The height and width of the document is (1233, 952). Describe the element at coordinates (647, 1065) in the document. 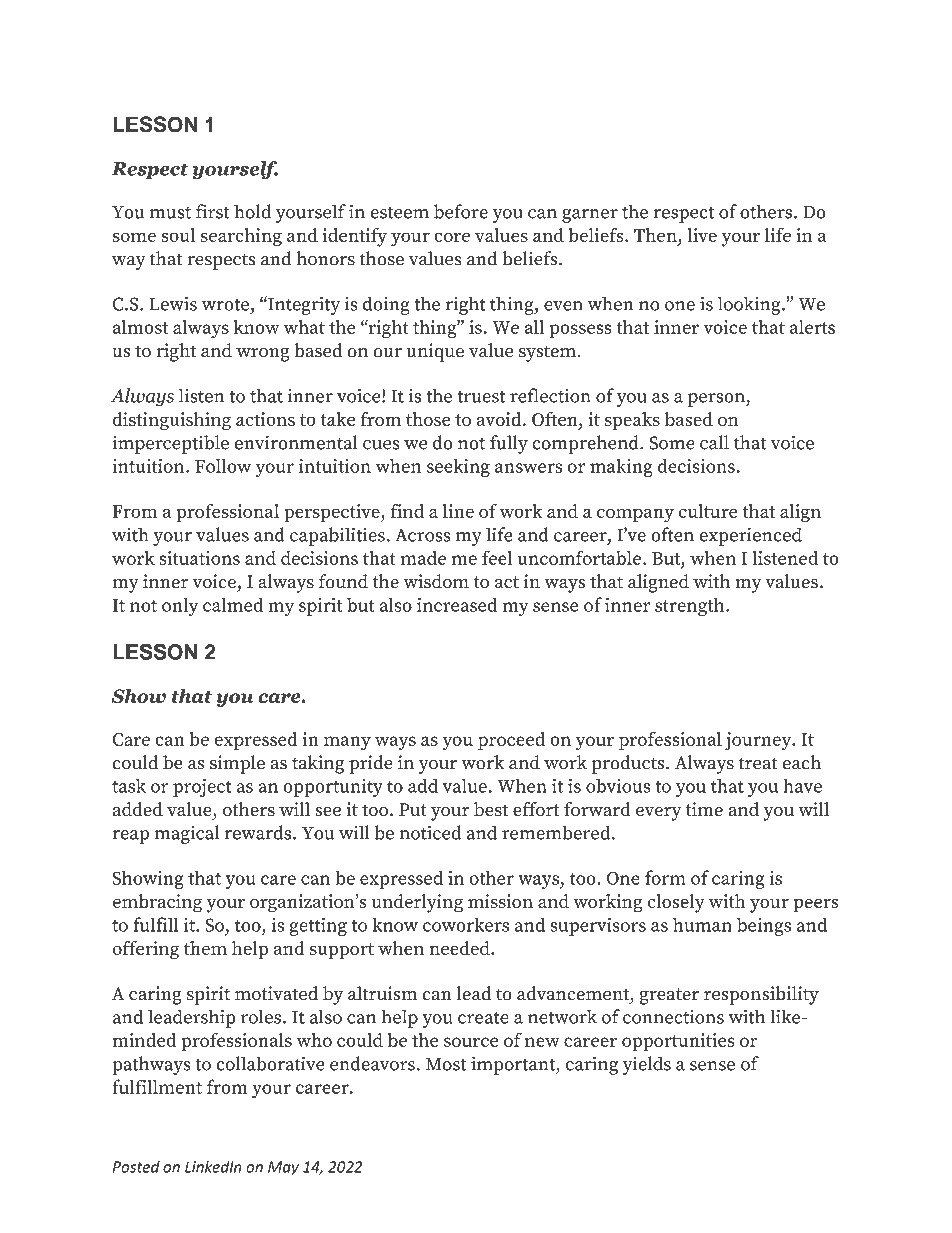

I see `yields` at that location.
